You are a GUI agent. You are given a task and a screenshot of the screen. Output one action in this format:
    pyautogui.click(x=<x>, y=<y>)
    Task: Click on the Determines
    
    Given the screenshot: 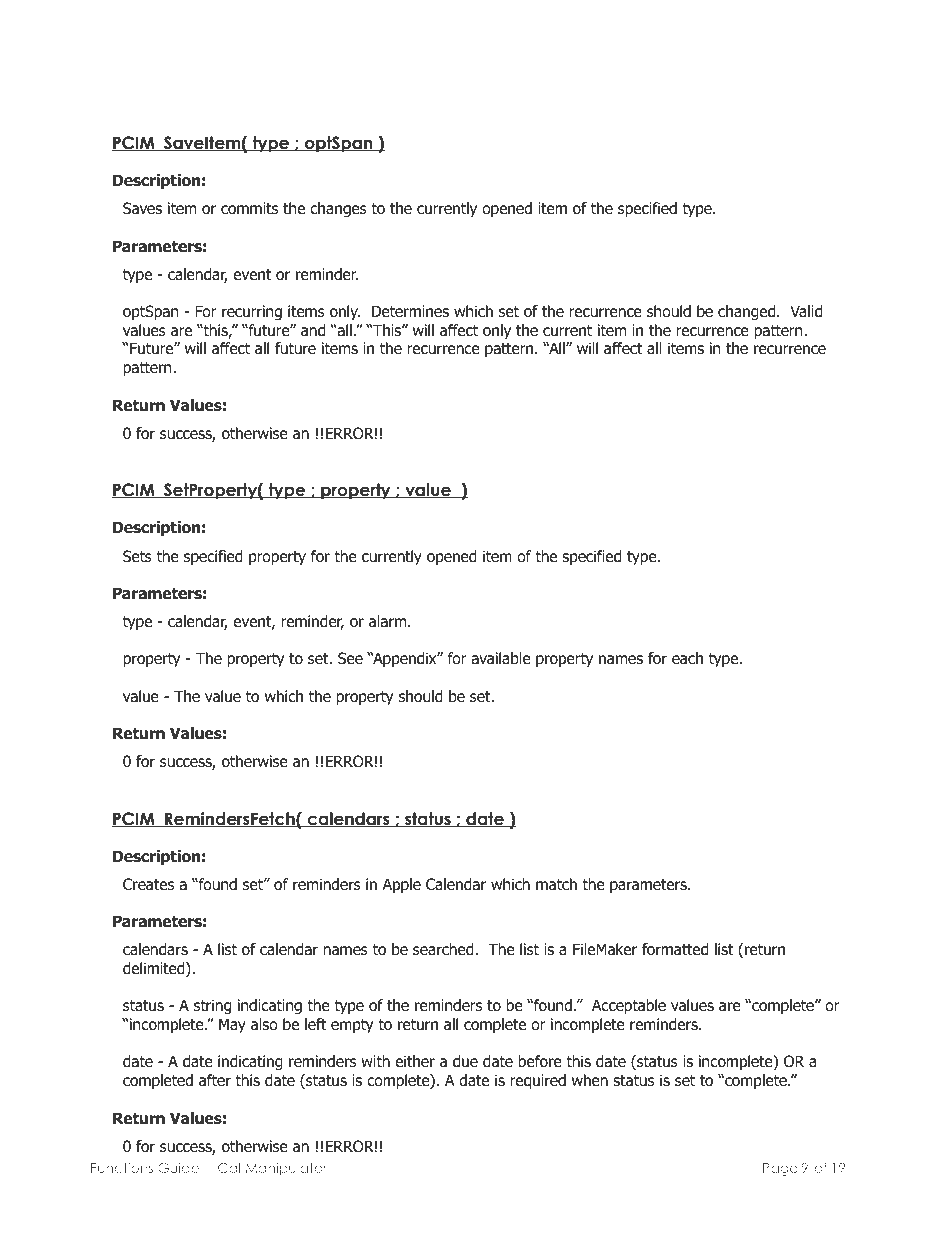 What is the action you would take?
    pyautogui.click(x=410, y=311)
